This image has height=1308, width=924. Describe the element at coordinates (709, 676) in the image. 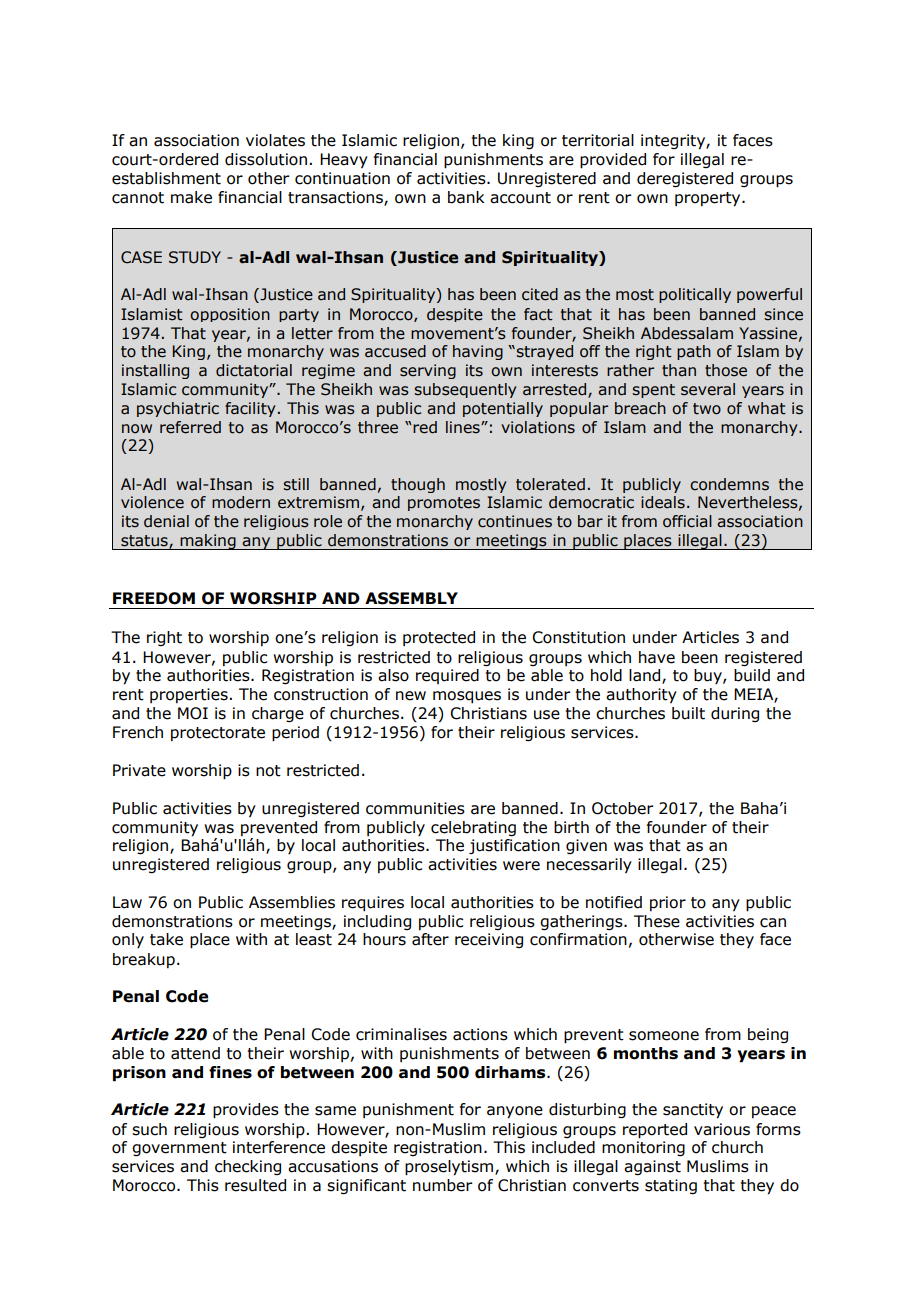

I see `buy` at that location.
